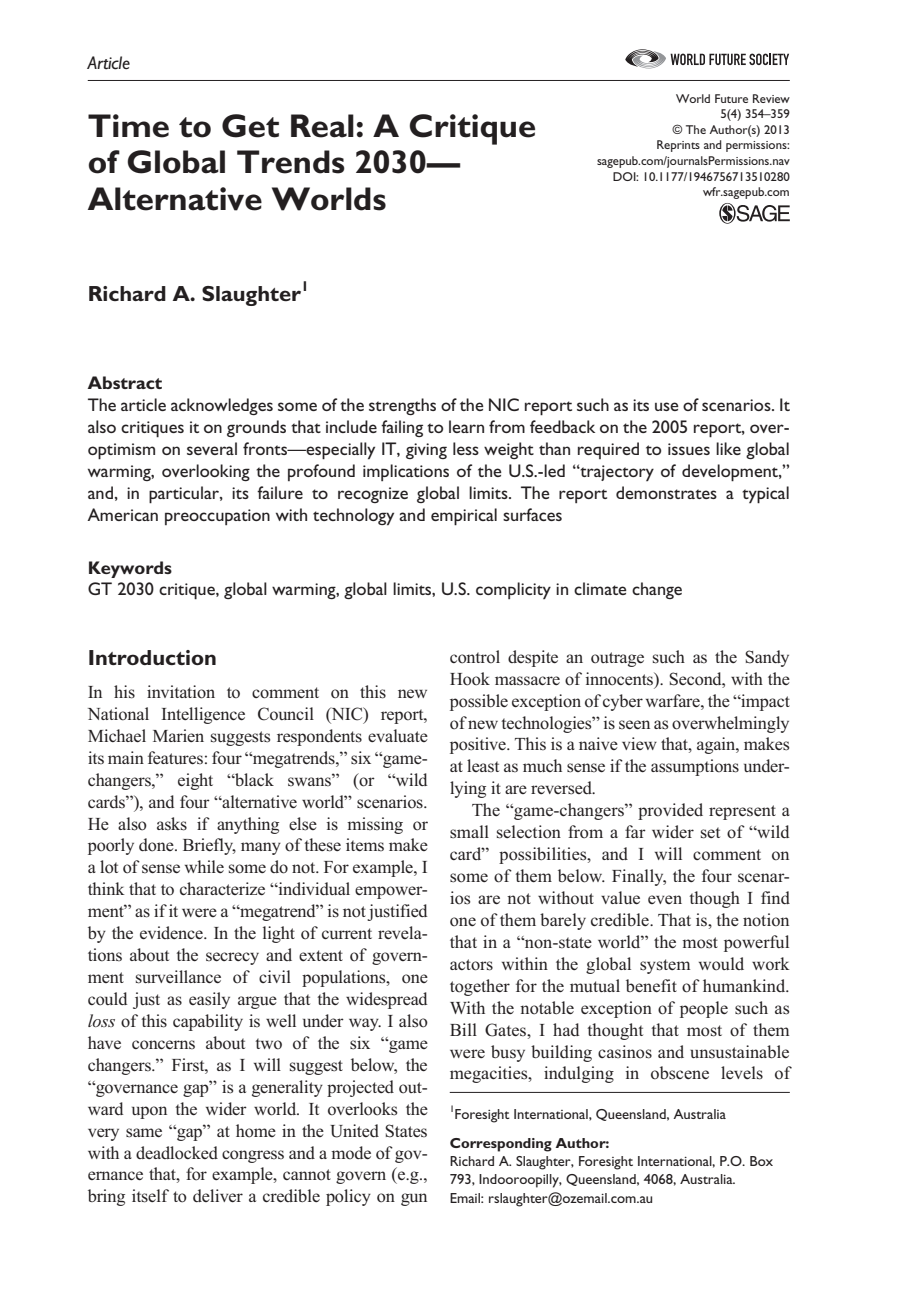 Image resolution: width=905 pixels, height=1316 pixels. I want to click on Reprints, so click(678, 146).
